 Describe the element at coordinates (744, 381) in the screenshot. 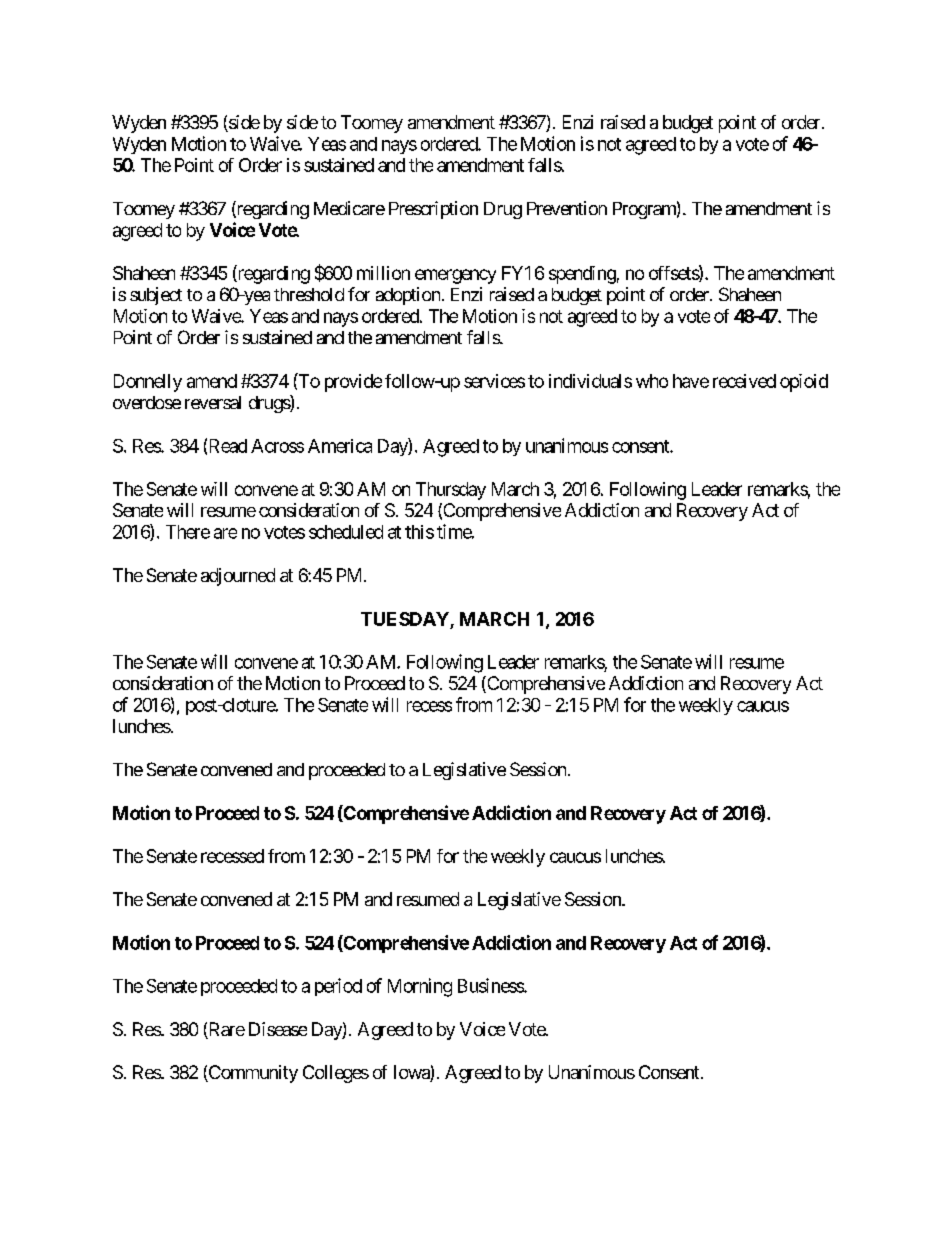

I see `received` at that location.
